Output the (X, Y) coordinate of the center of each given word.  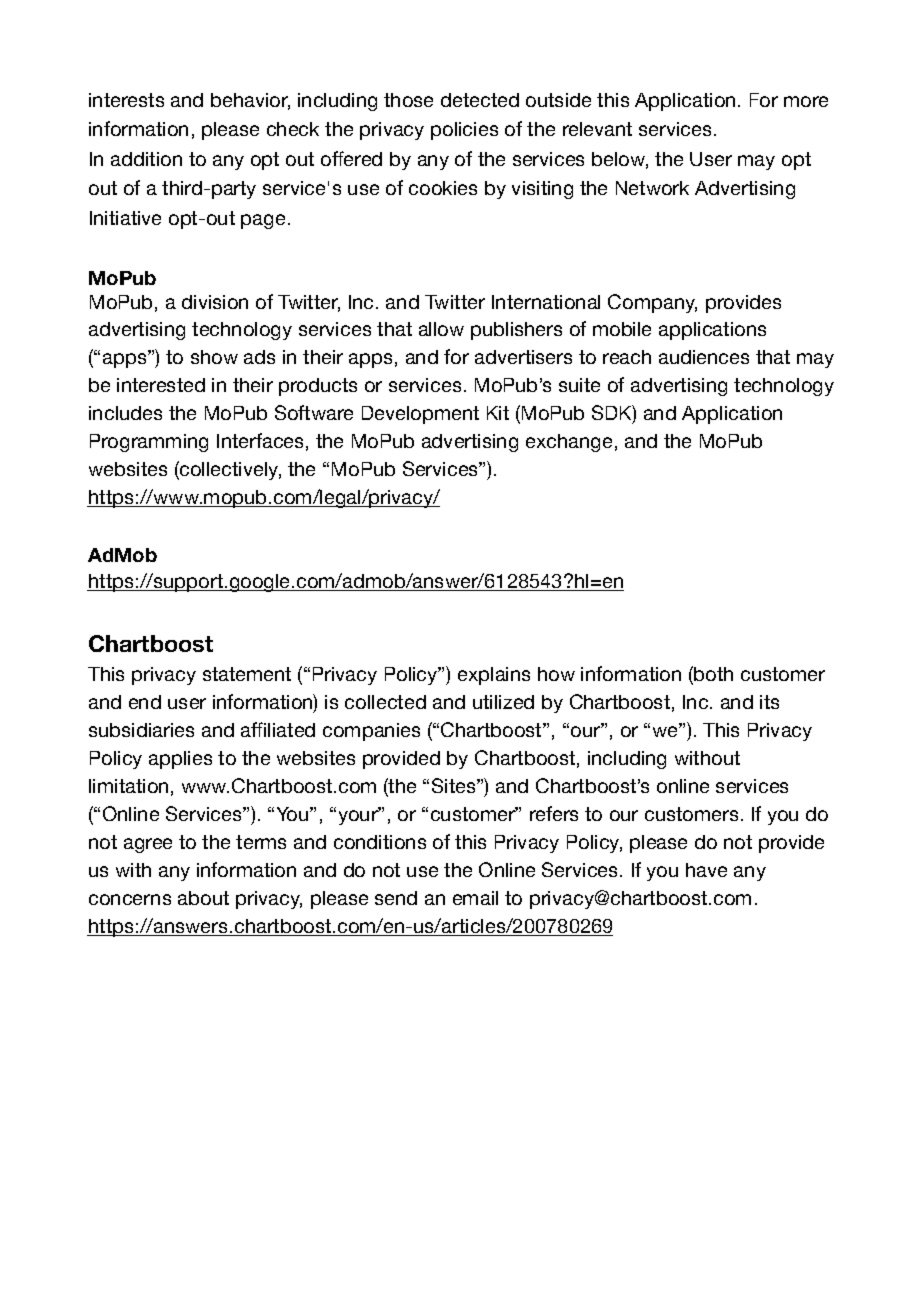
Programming (149, 443)
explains (494, 676)
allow (441, 329)
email (475, 898)
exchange (569, 443)
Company (652, 303)
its (769, 702)
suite (579, 385)
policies (464, 131)
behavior (250, 101)
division (215, 302)
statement (247, 674)
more (806, 101)
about (203, 898)
